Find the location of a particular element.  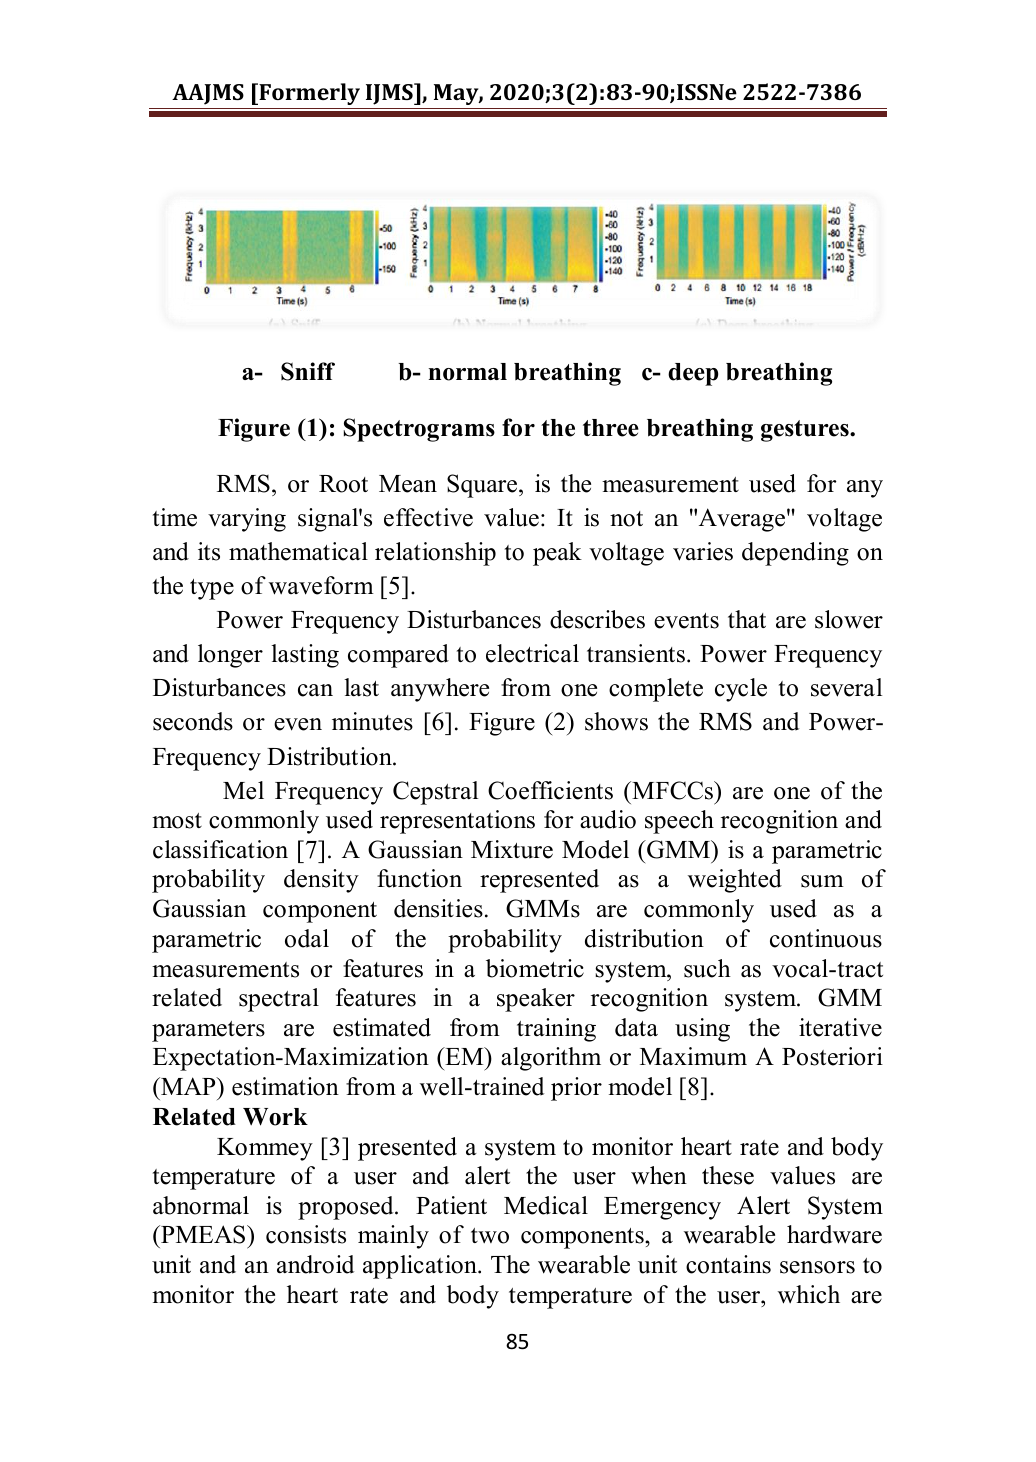

consists is located at coordinates (306, 1234).
